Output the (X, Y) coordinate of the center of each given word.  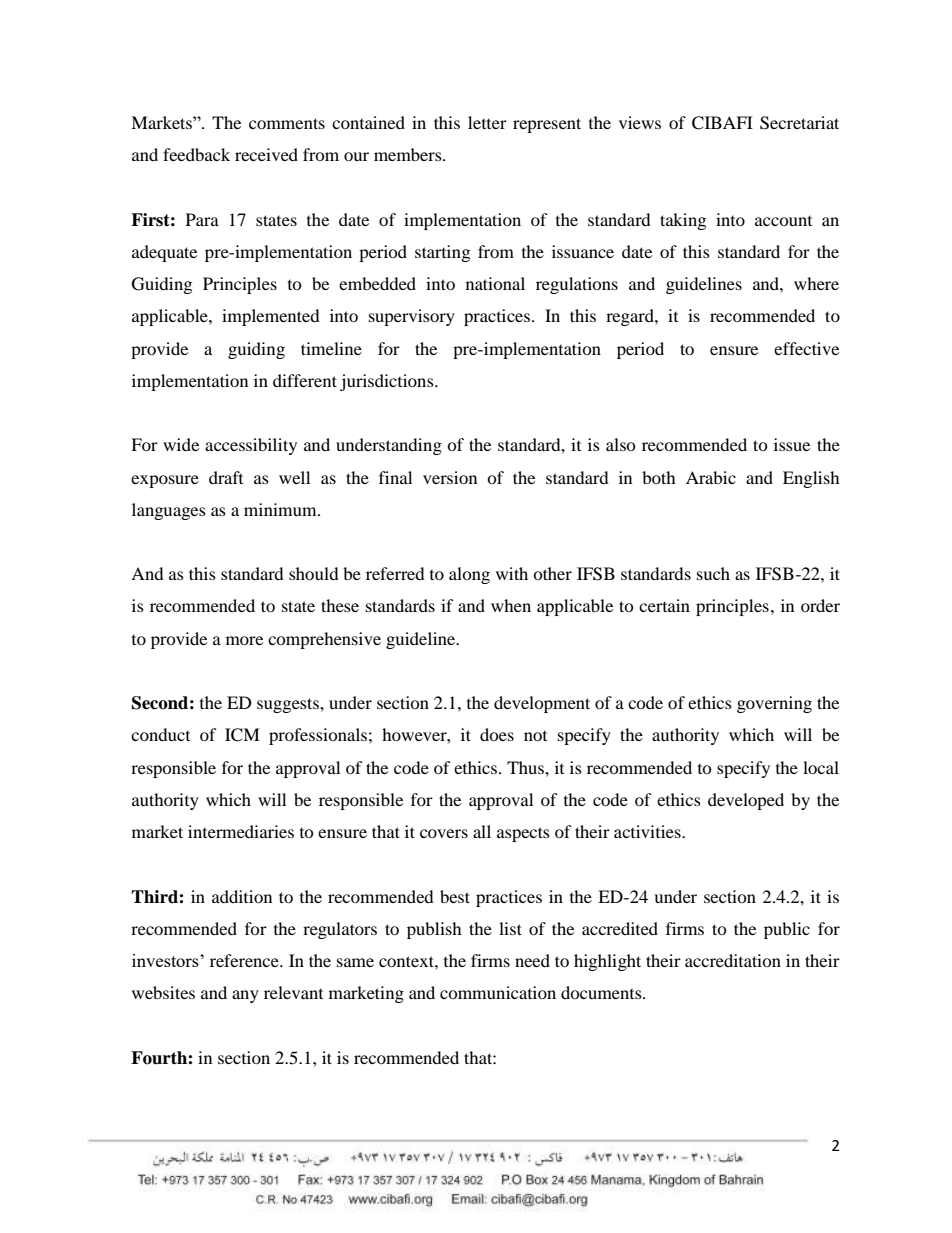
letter (487, 122)
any (245, 996)
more (244, 640)
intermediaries (241, 831)
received (266, 154)
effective (806, 348)
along (469, 575)
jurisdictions (388, 382)
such (713, 573)
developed (746, 801)
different (305, 380)
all (482, 831)
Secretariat (799, 123)
